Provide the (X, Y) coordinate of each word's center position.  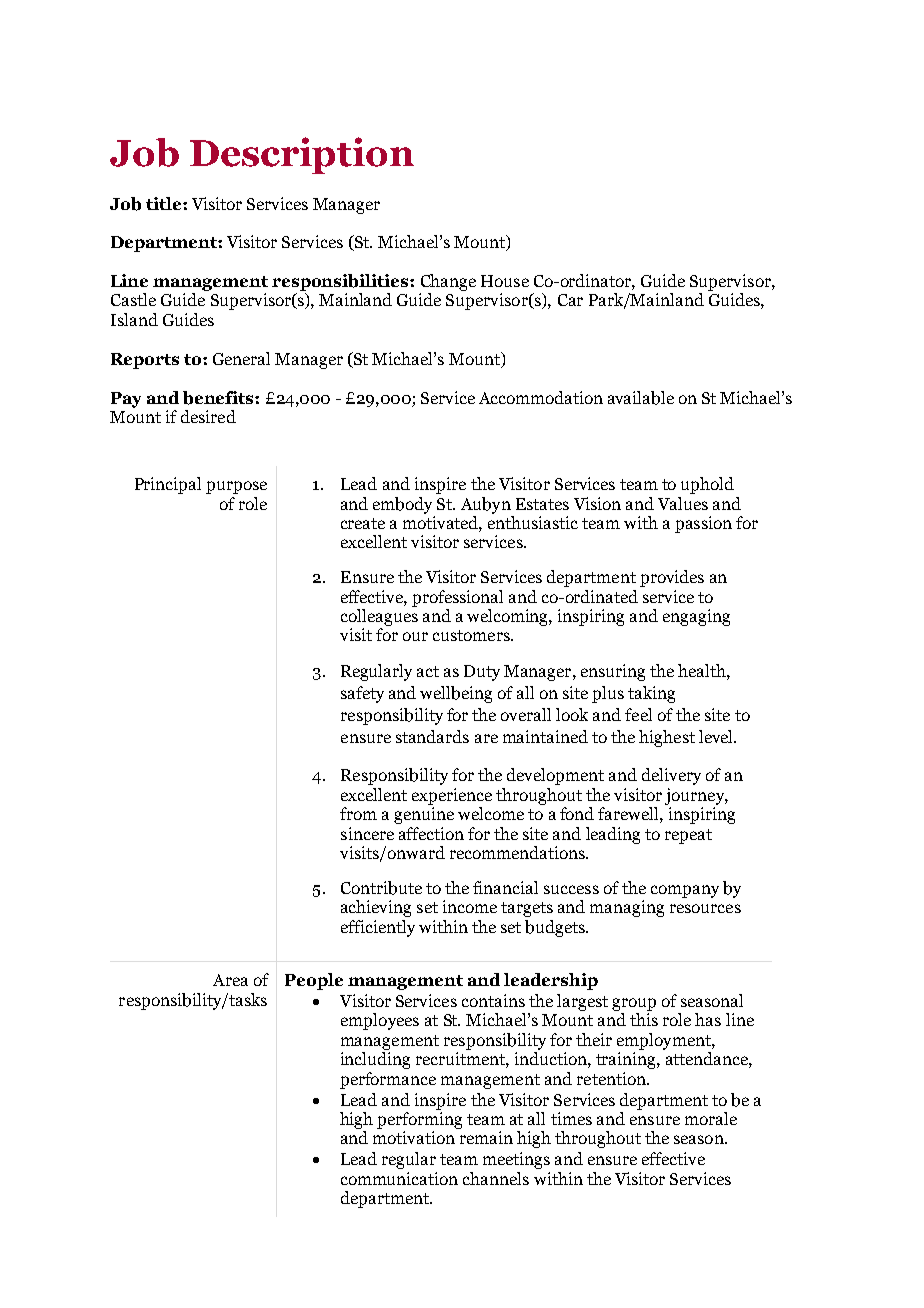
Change (448, 282)
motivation (414, 1137)
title (165, 203)
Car (570, 300)
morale (711, 1118)
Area (230, 980)
